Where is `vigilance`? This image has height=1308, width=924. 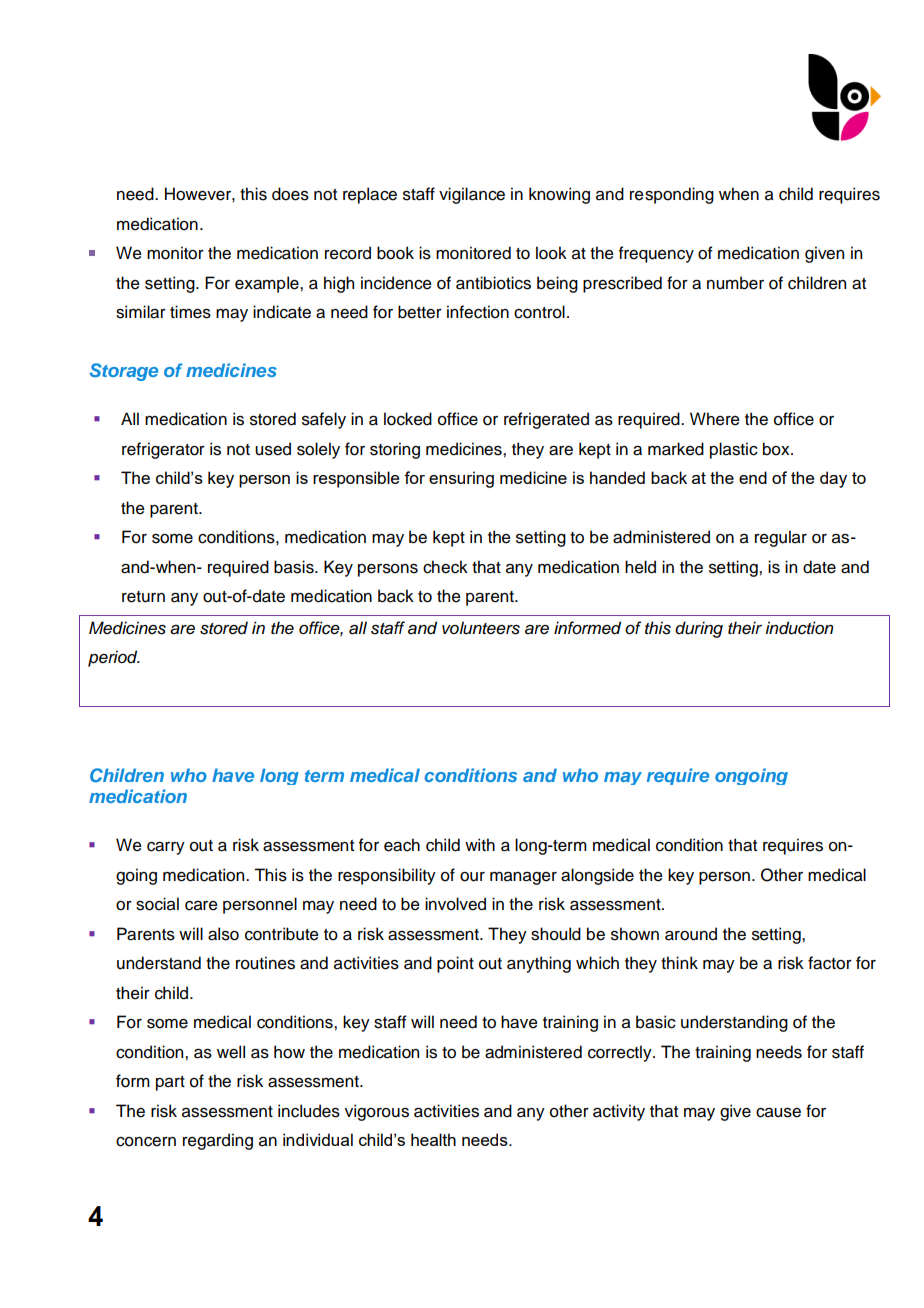
vigilance is located at coordinates (472, 195).
